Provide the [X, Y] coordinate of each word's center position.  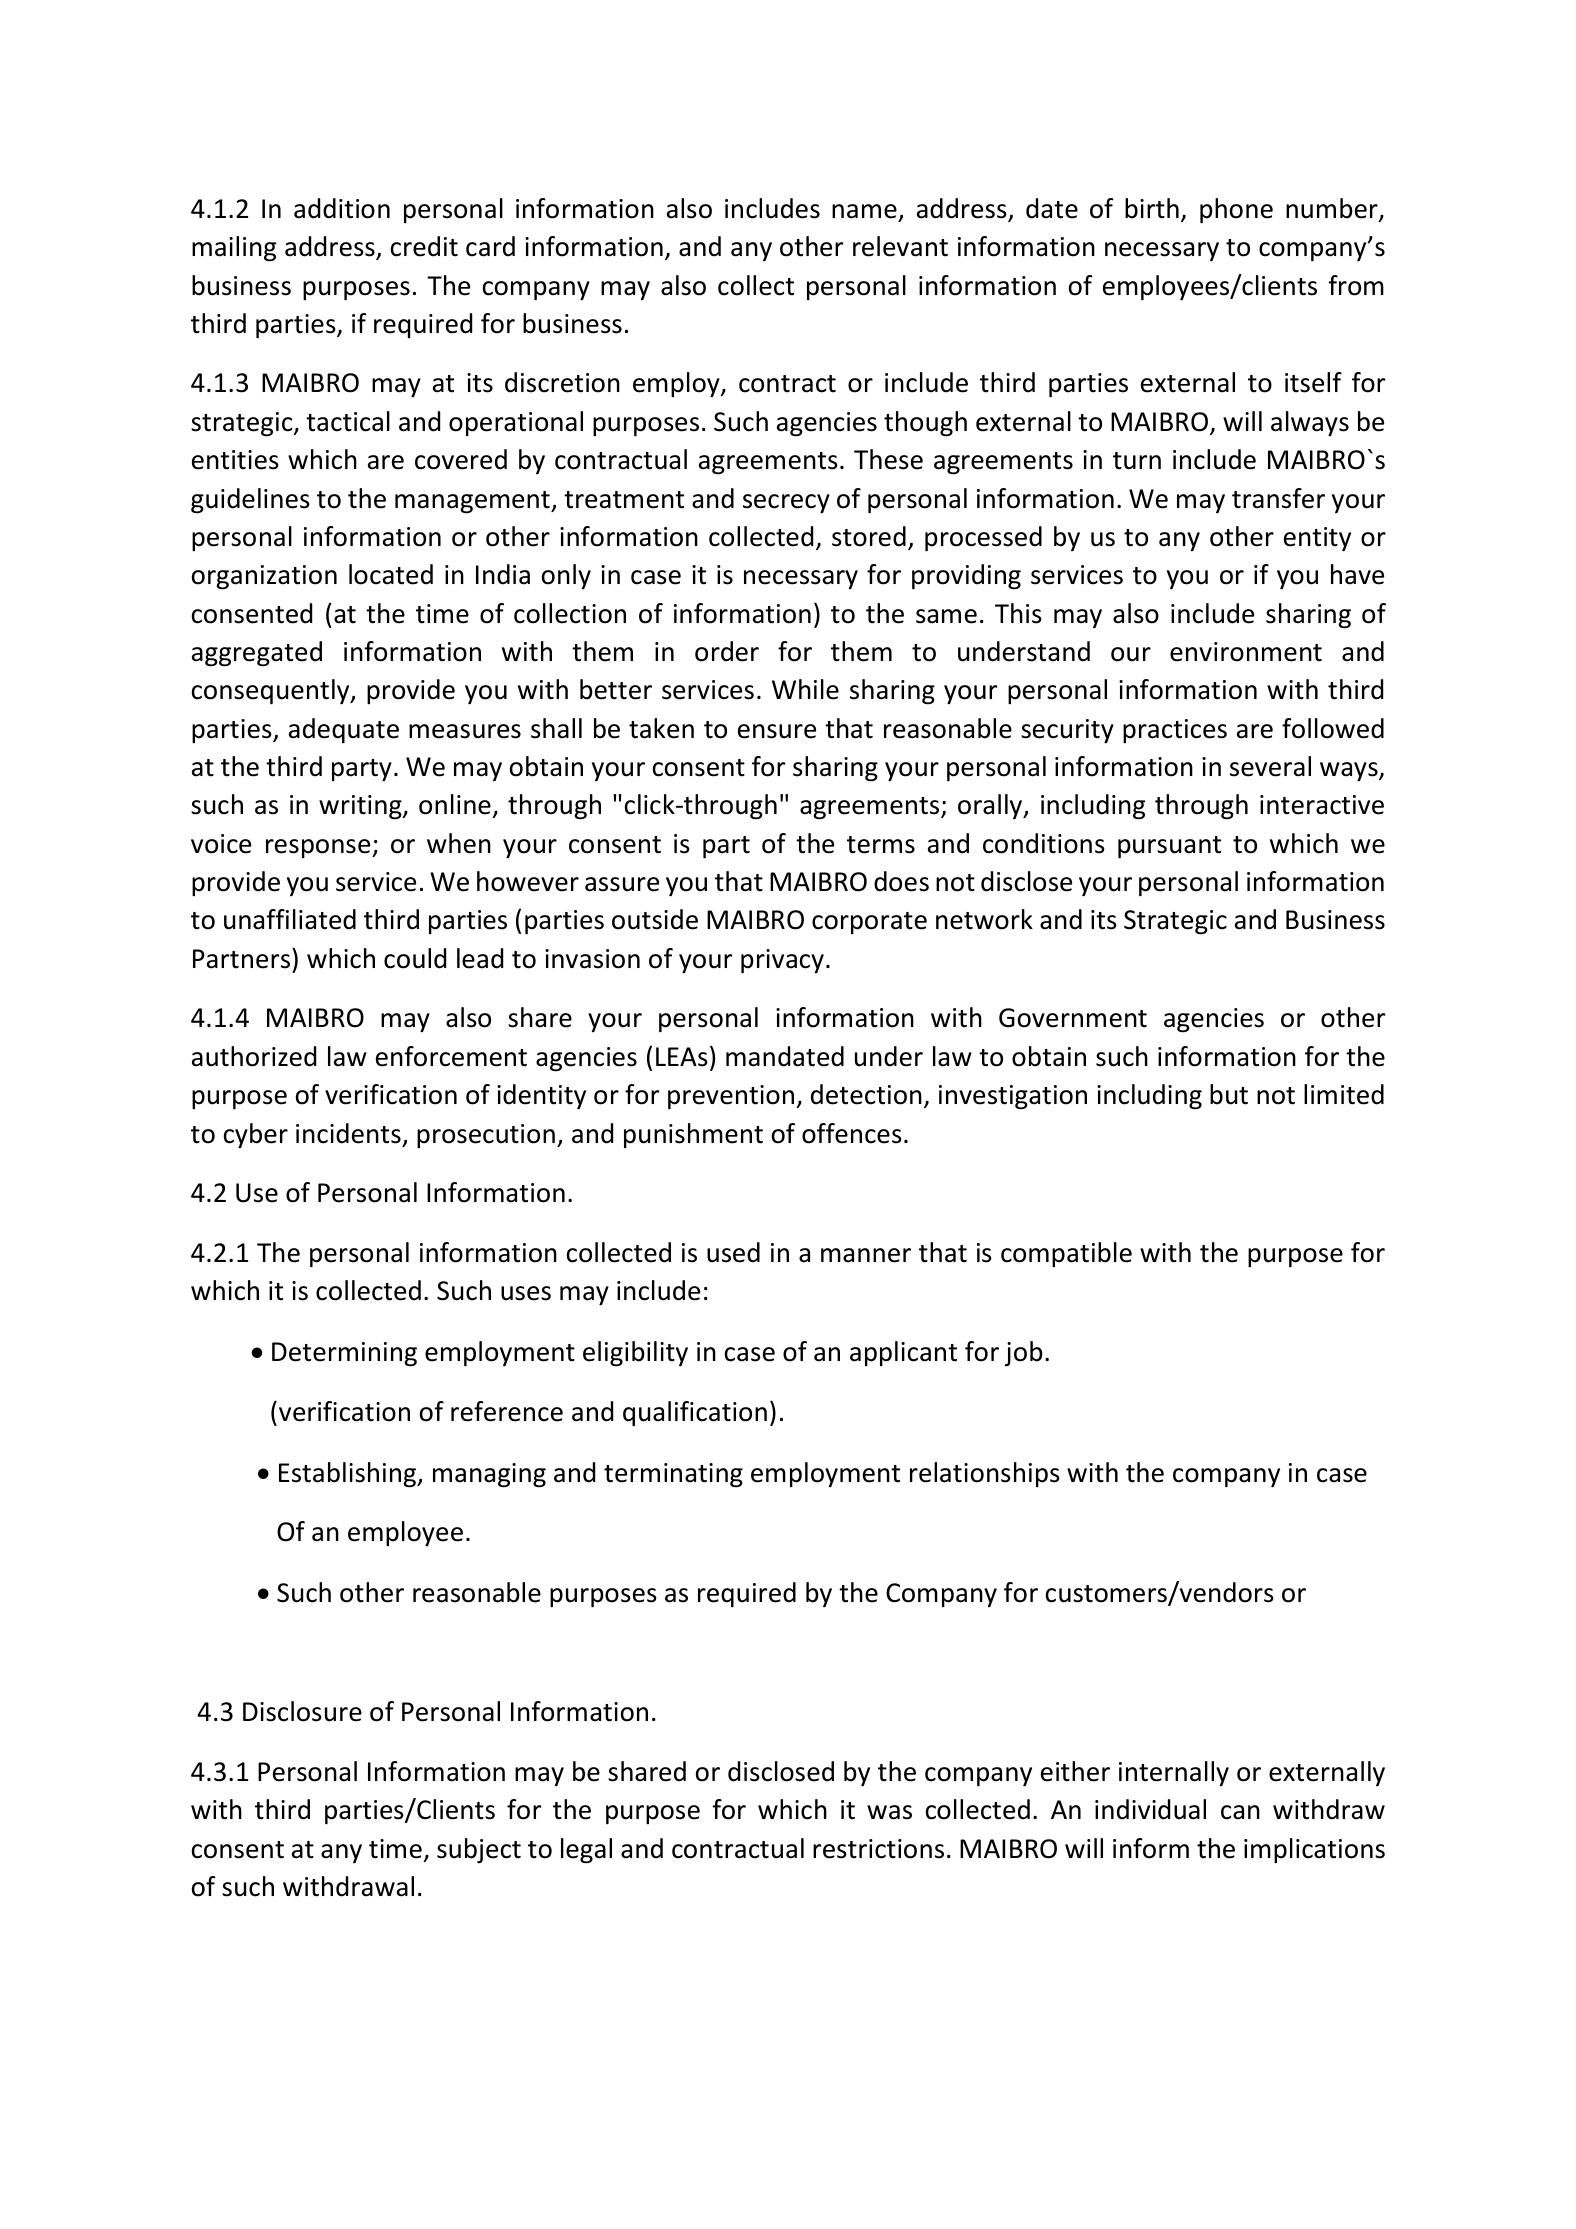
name [864, 211]
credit [424, 246]
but [1229, 1094]
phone [1236, 210]
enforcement [451, 1056]
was [889, 1812]
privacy [782, 961]
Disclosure [302, 1711]
